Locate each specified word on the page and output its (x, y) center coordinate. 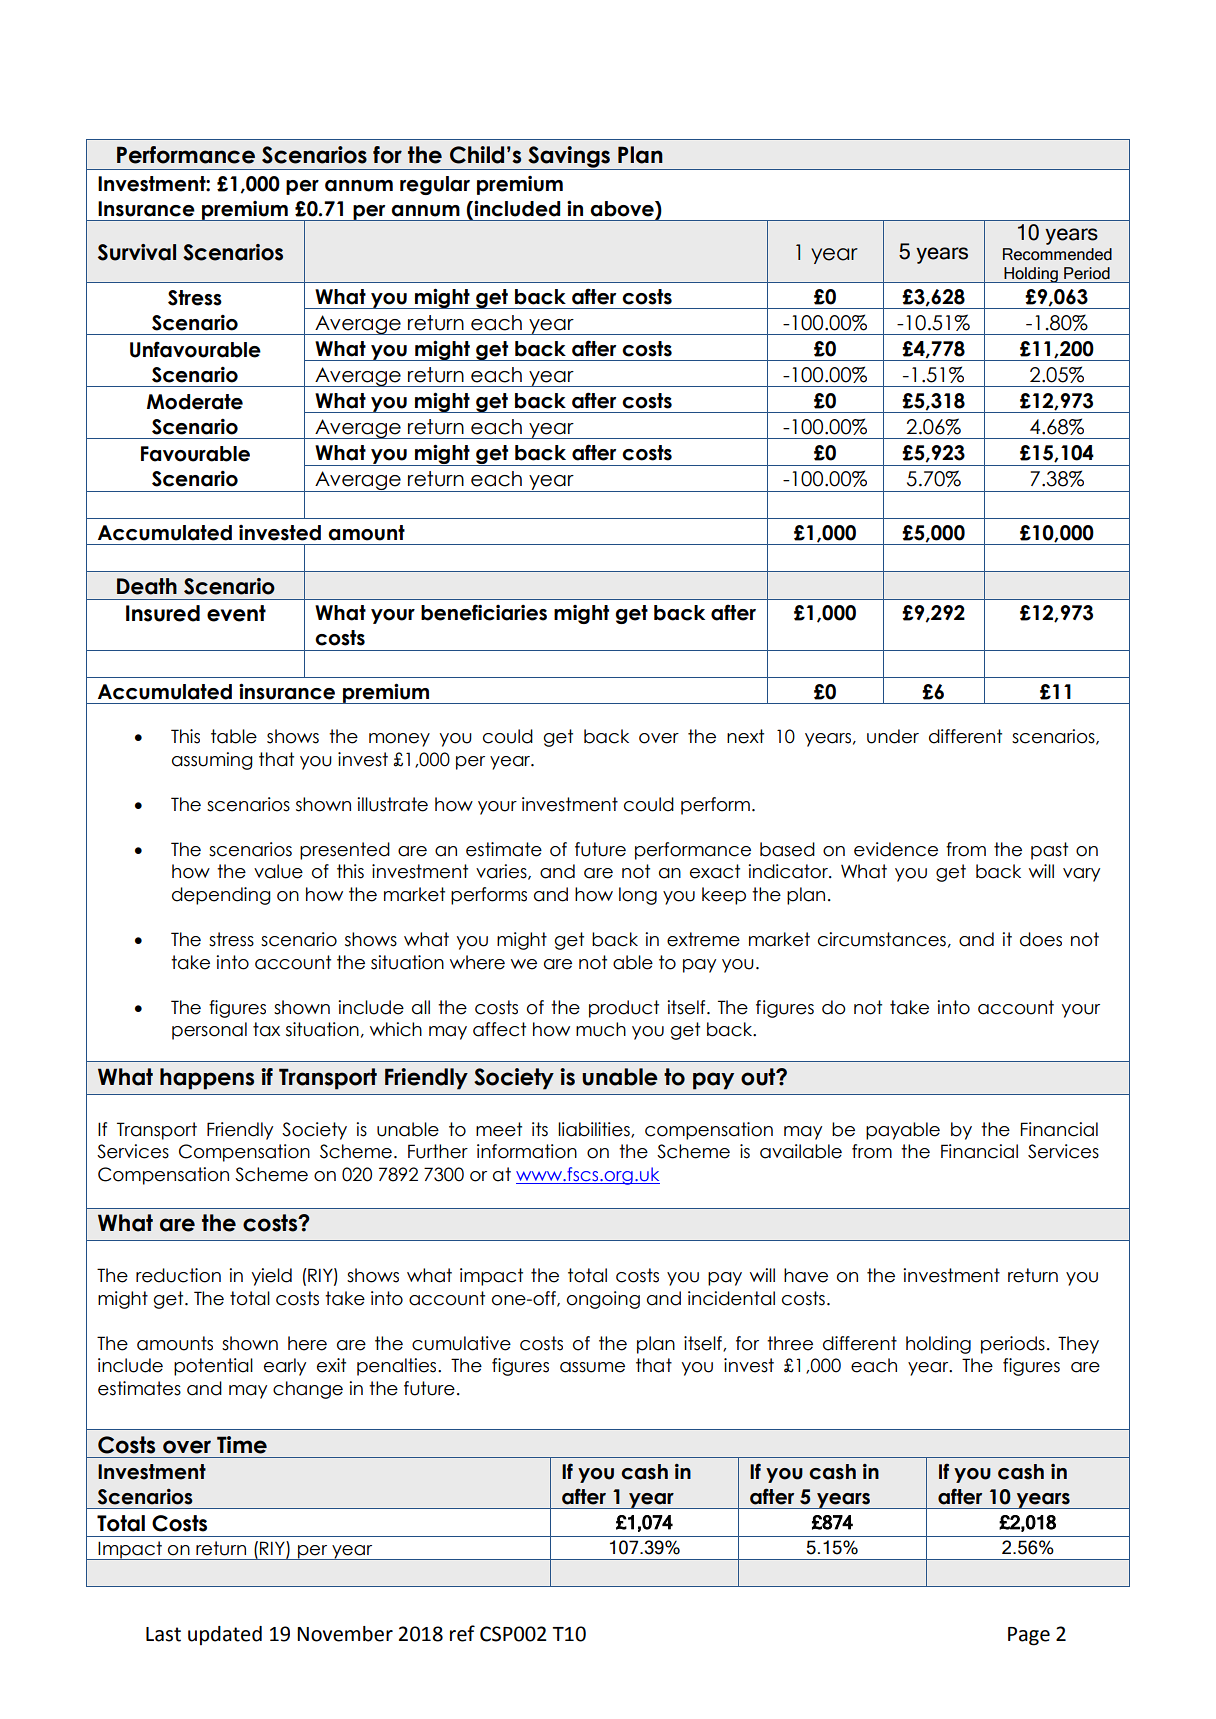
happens (207, 1079)
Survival (137, 252)
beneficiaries (484, 612)
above (623, 209)
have (806, 1275)
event (236, 613)
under (893, 736)
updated (225, 1635)
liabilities (595, 1130)
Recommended (1057, 254)
